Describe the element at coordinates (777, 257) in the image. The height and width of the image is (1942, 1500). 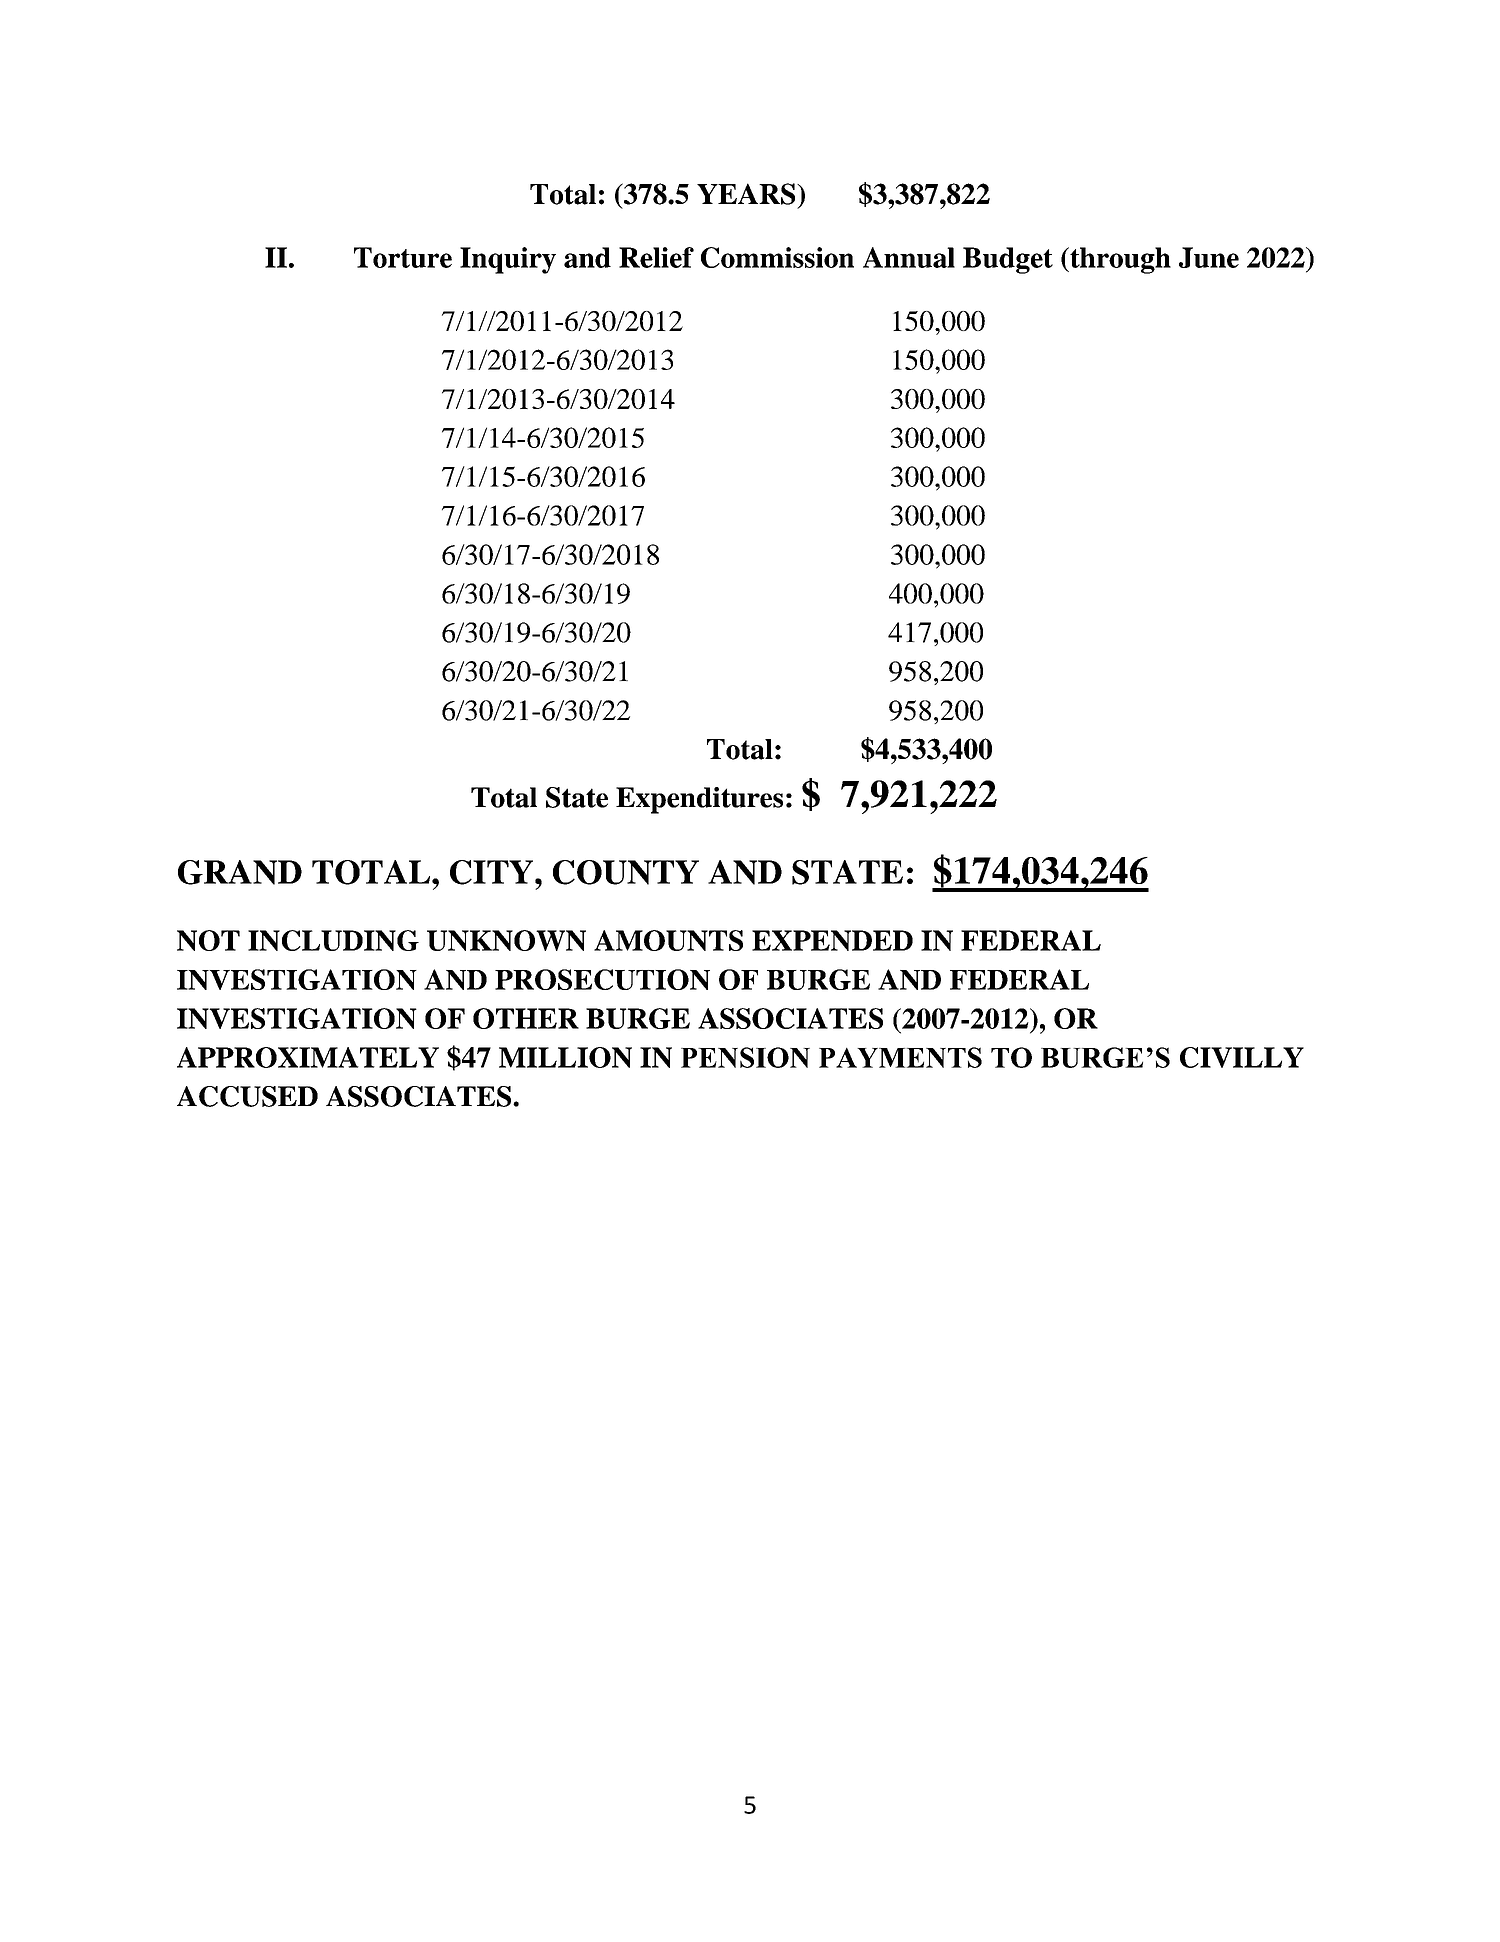
I see `Commission` at that location.
